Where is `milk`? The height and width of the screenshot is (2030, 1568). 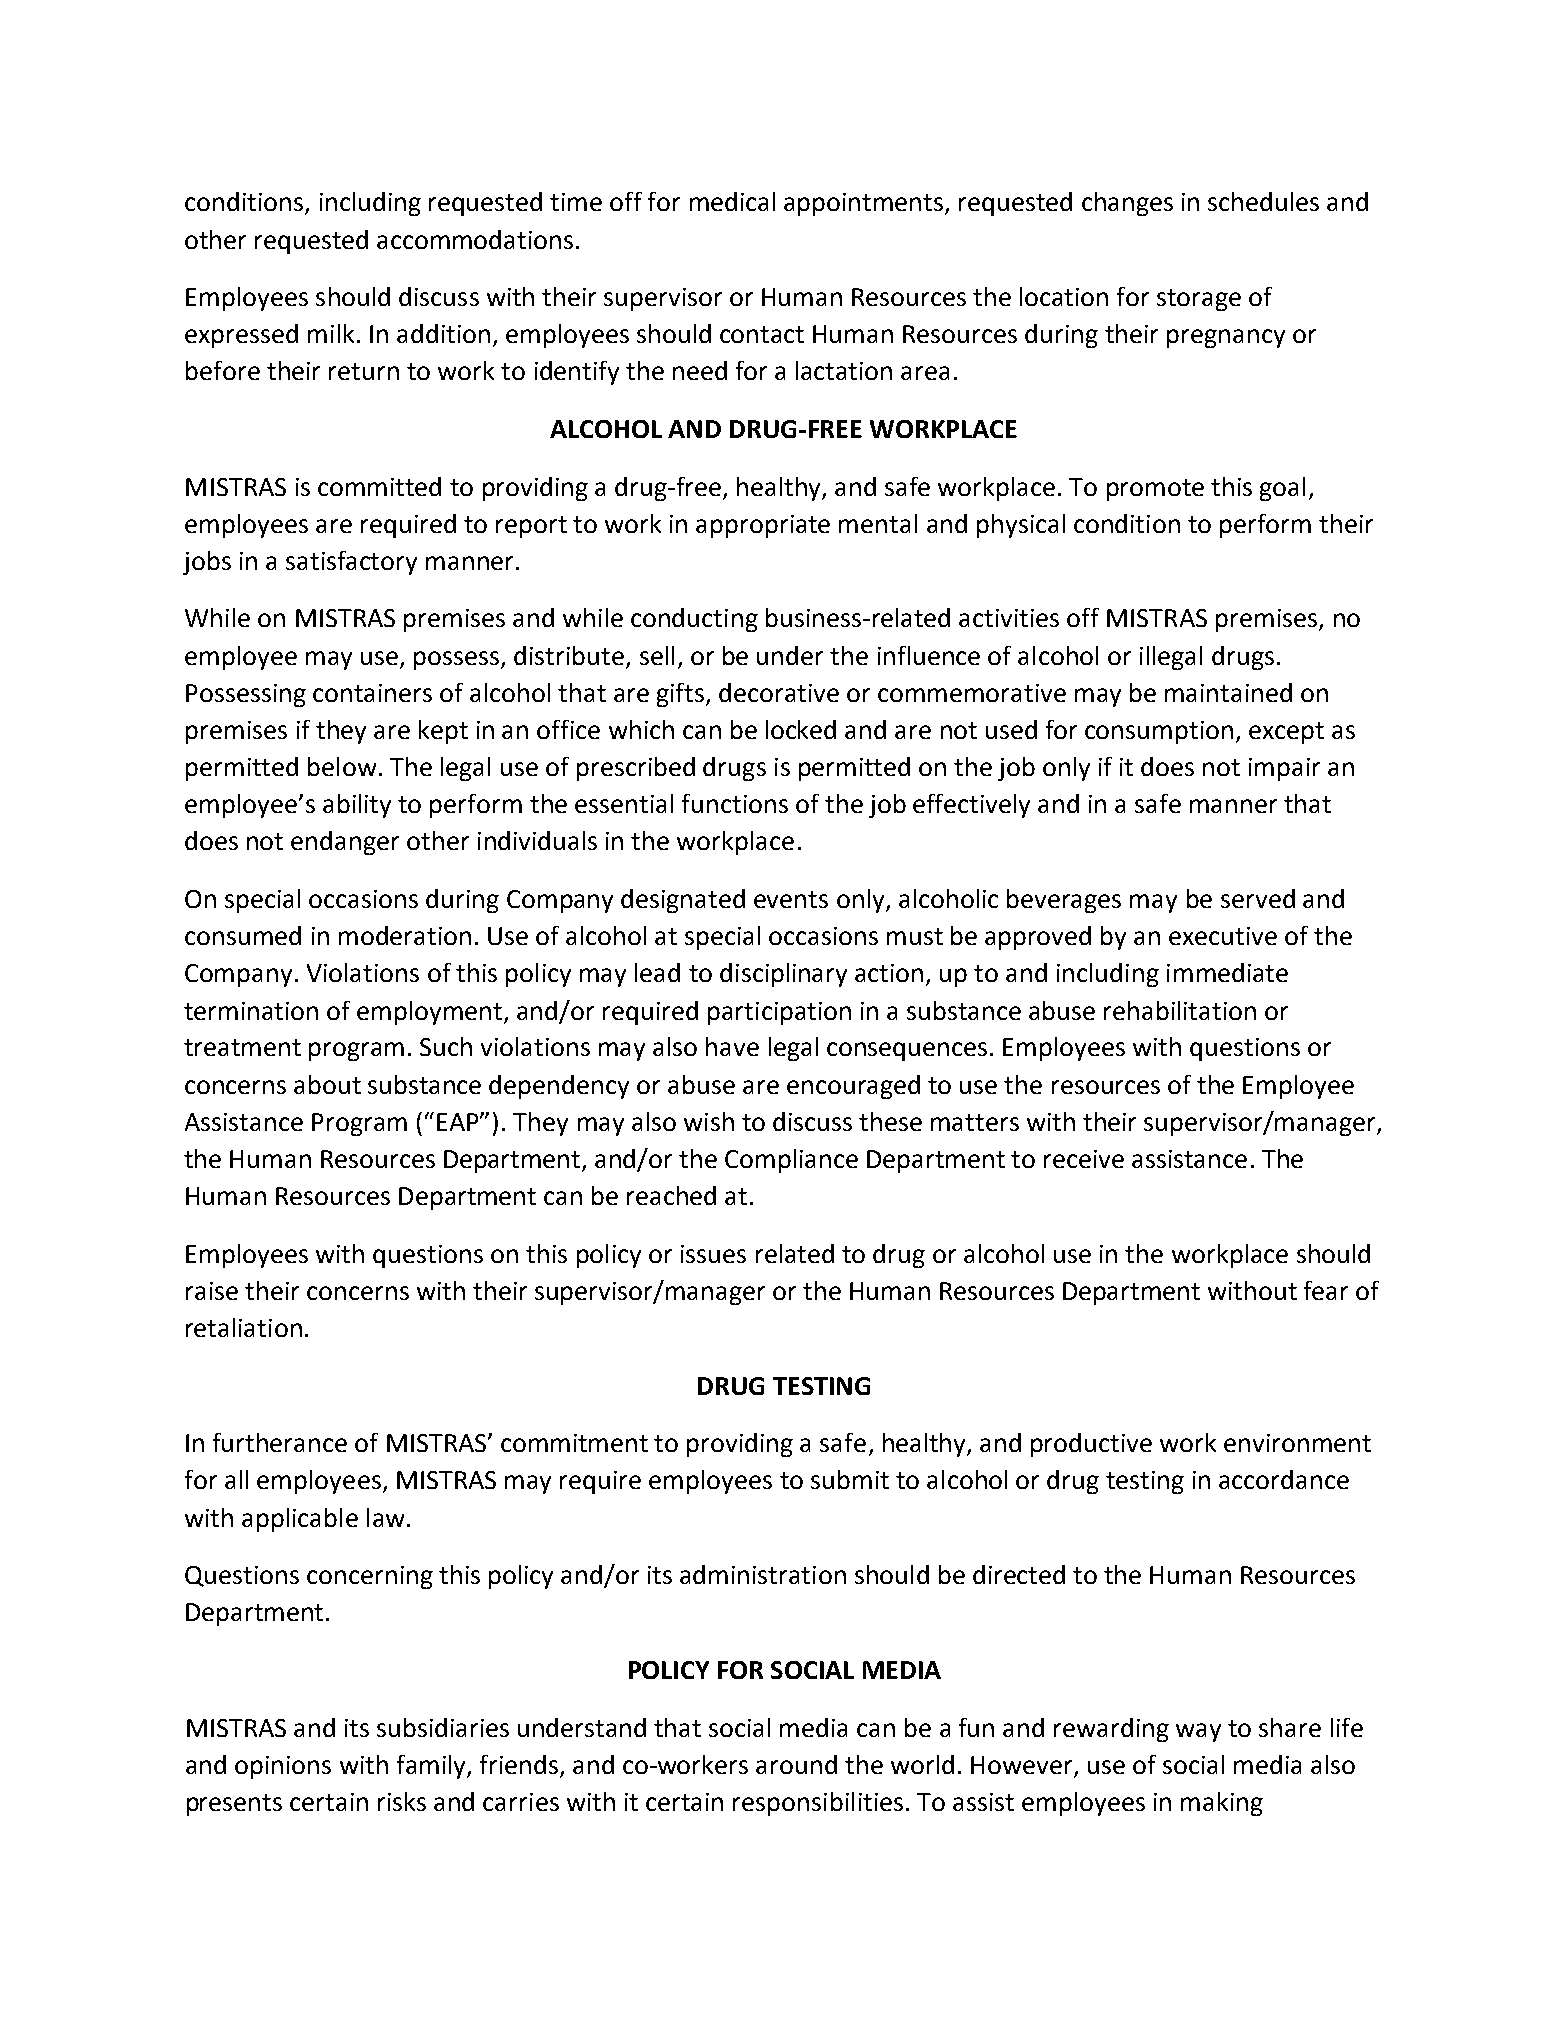 milk is located at coordinates (331, 333).
